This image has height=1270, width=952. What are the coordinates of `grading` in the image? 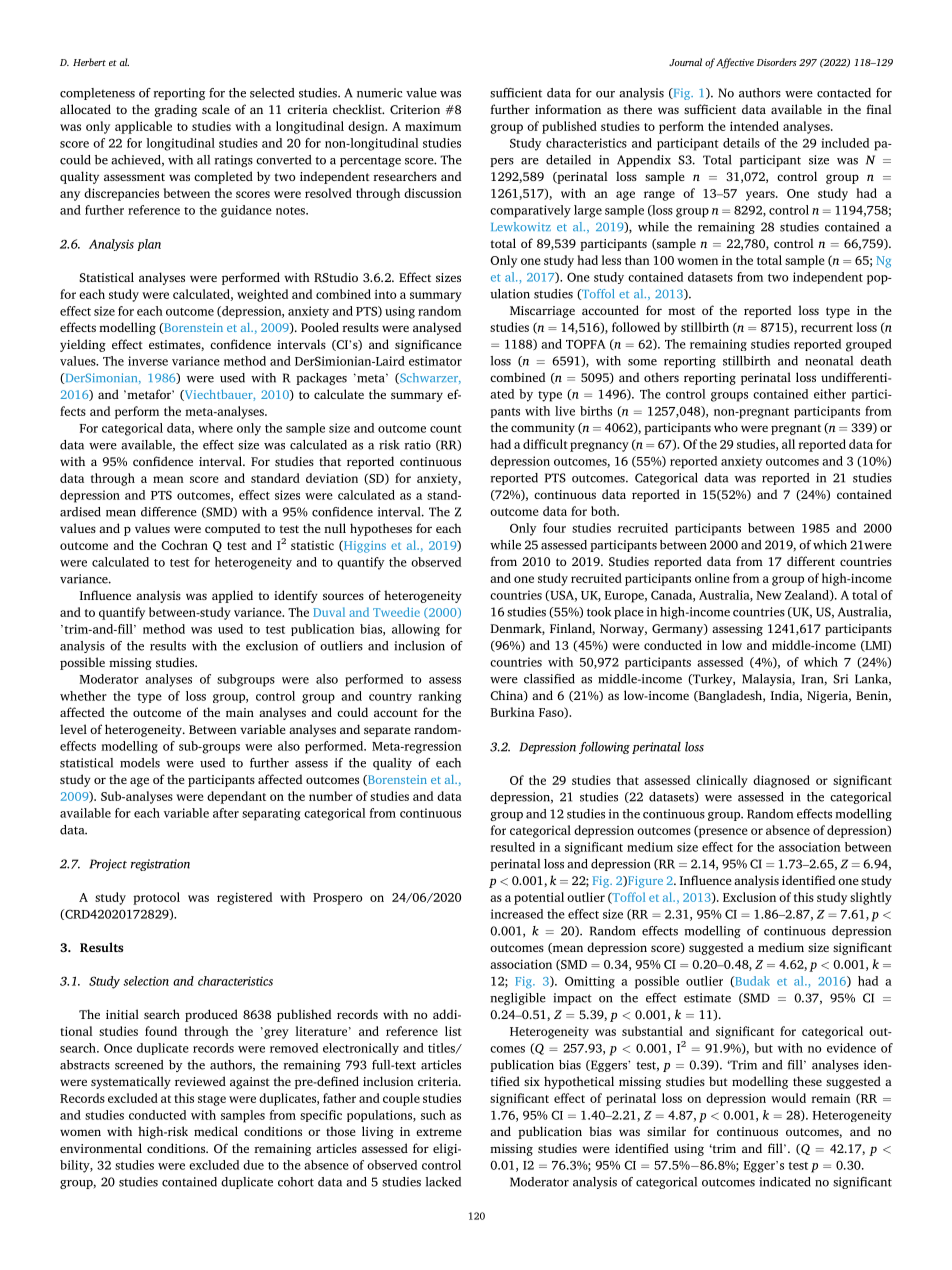 It's located at (175, 110).
